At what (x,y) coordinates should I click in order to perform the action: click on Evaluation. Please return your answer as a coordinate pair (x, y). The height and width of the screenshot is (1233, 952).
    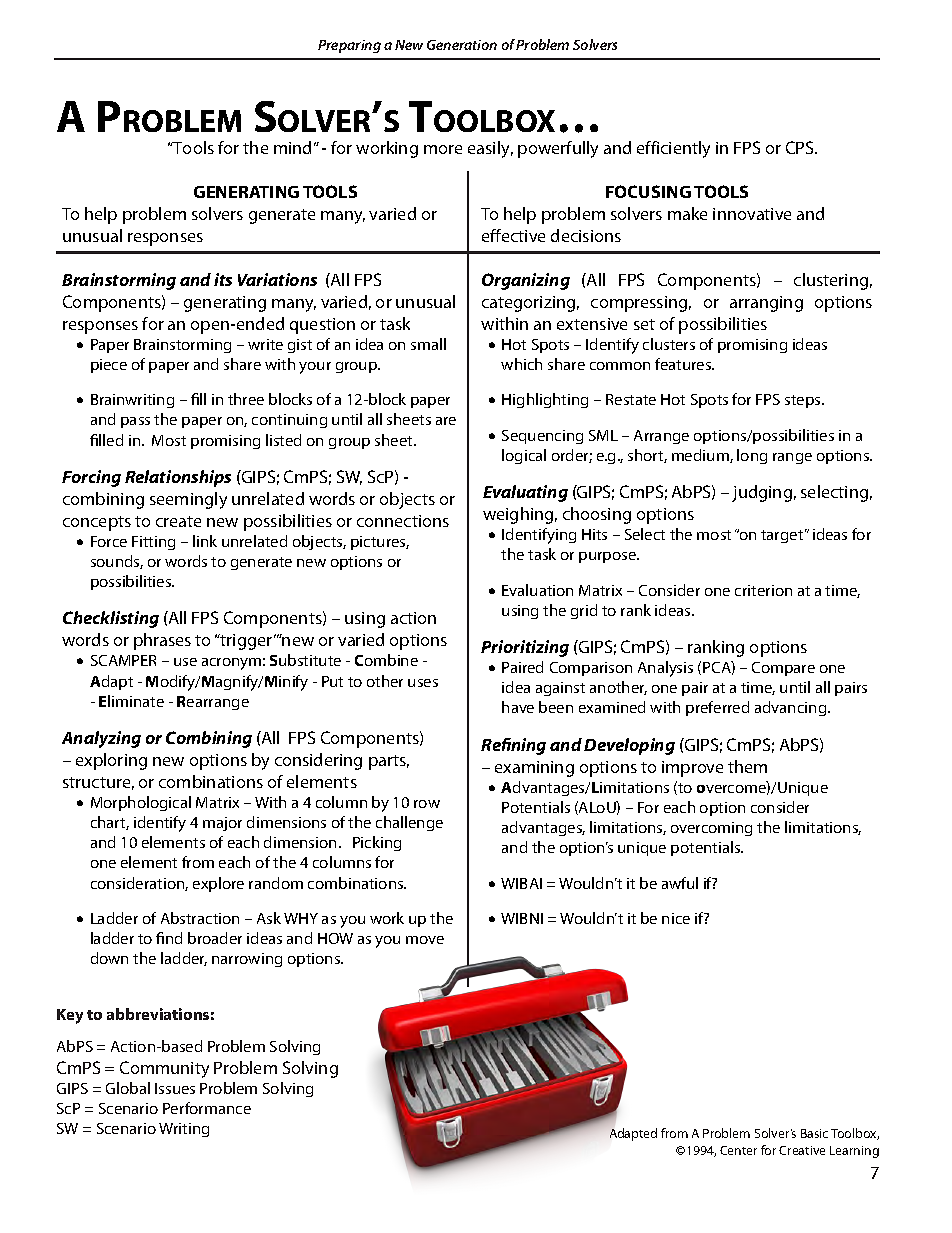
    Looking at the image, I should click on (537, 590).
